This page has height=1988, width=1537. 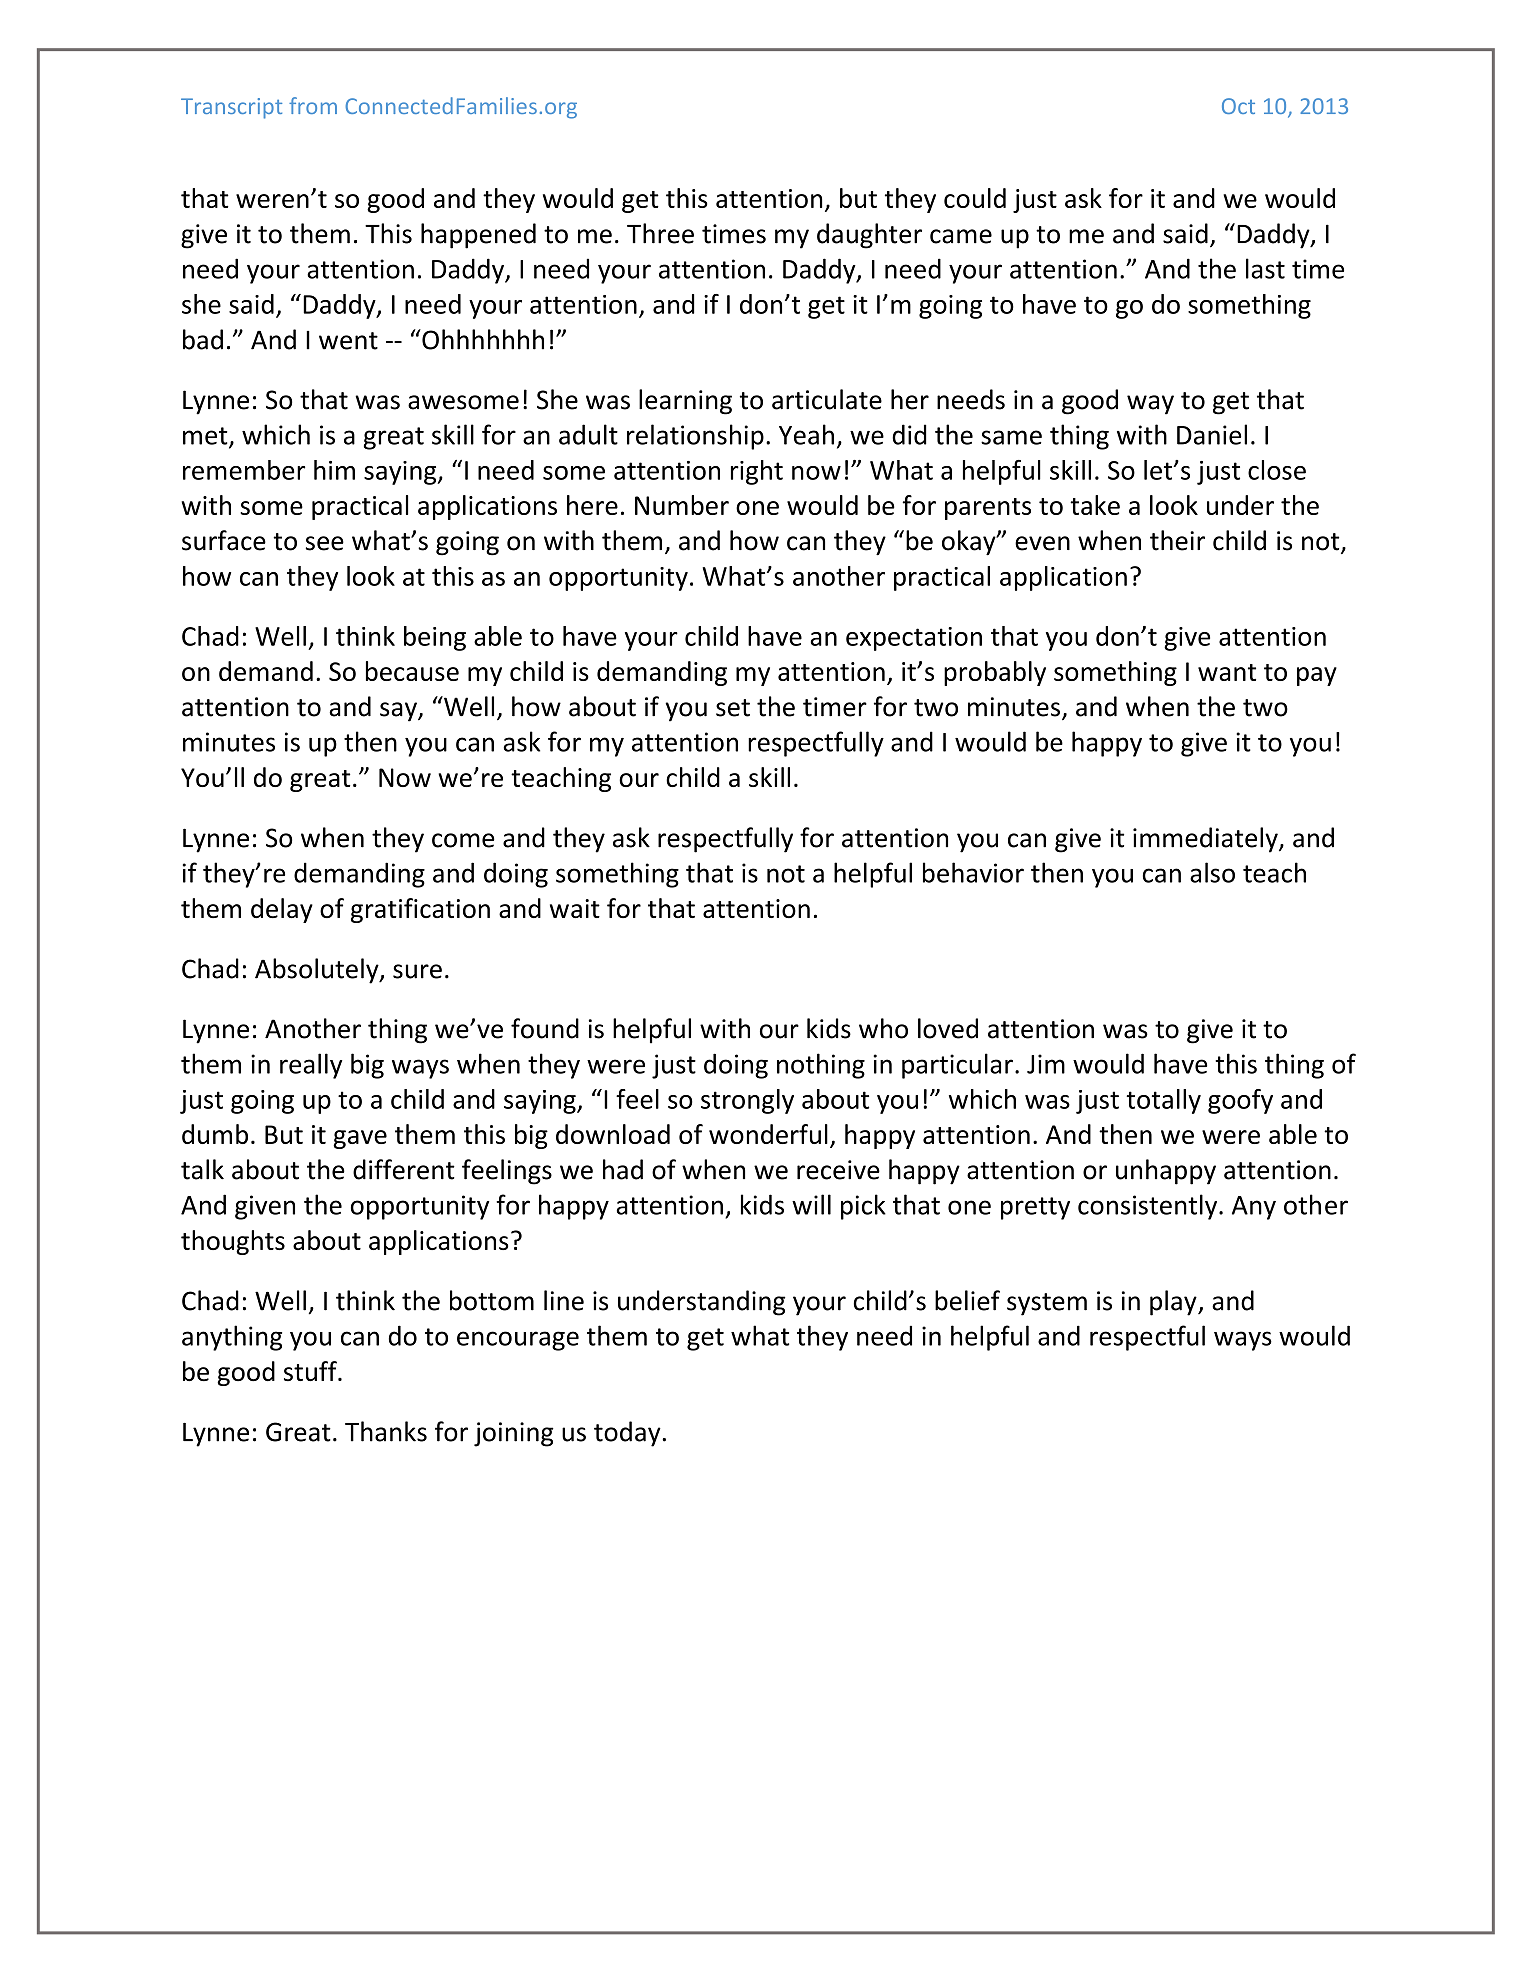 I want to click on totally, so click(x=1163, y=1101).
